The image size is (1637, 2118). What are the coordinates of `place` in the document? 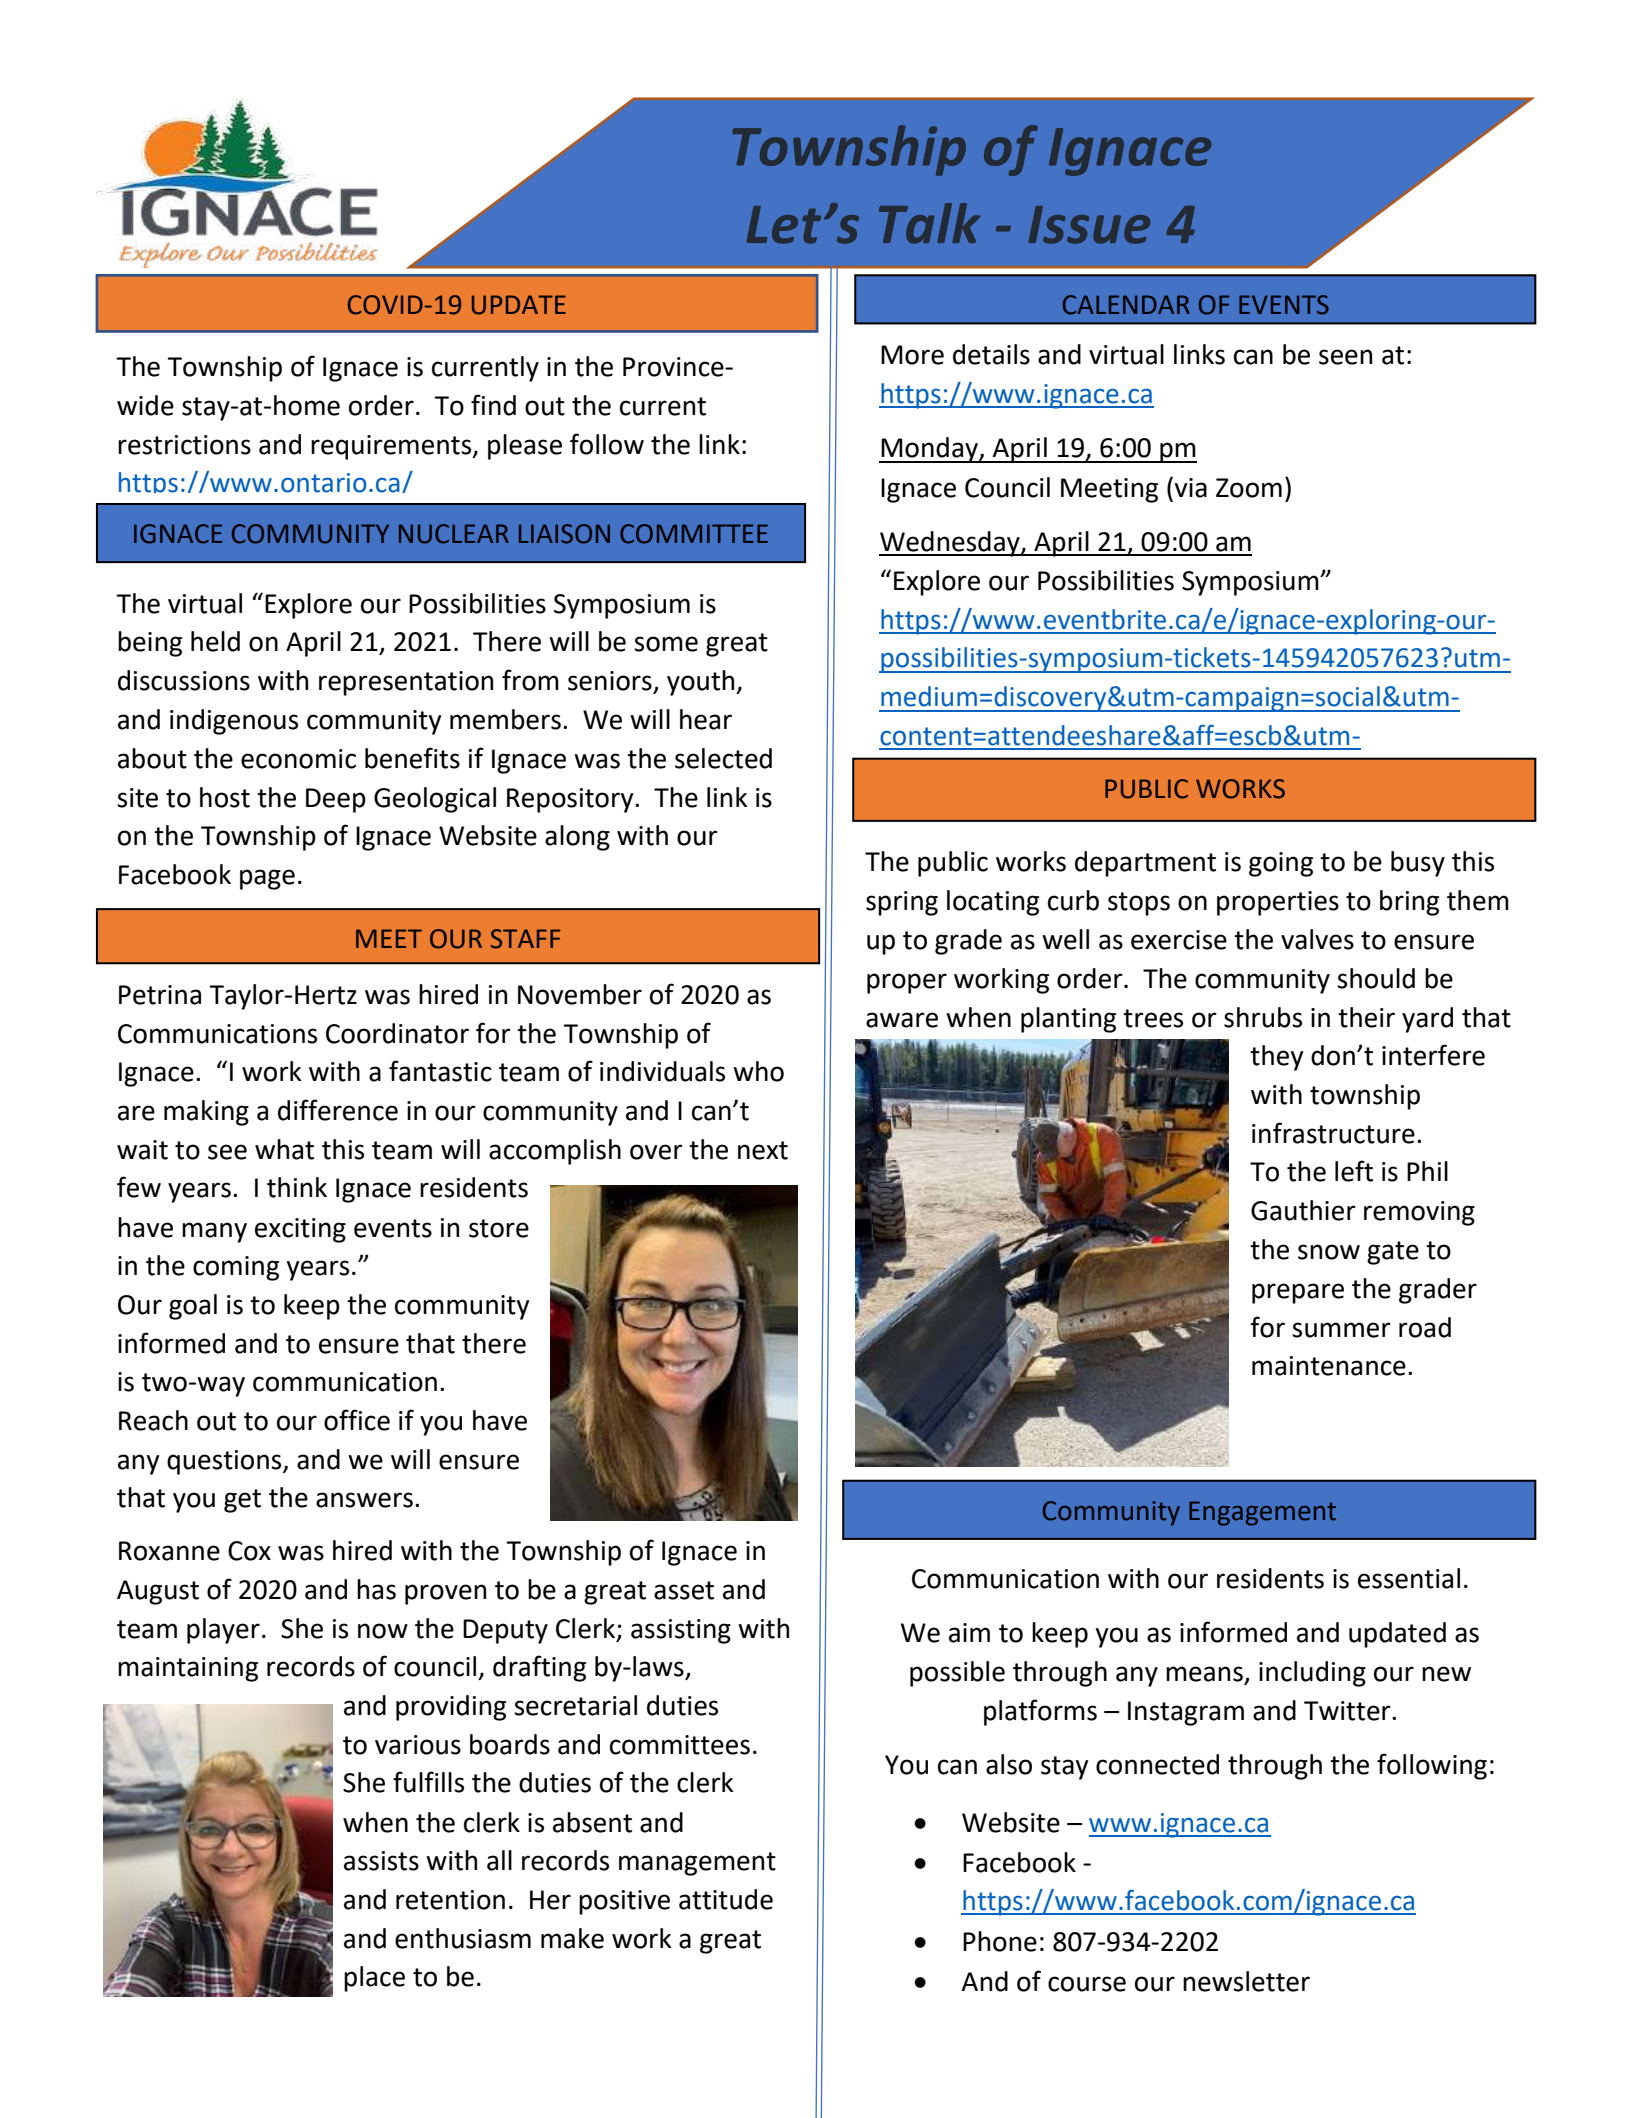 It's located at (374, 1979).
